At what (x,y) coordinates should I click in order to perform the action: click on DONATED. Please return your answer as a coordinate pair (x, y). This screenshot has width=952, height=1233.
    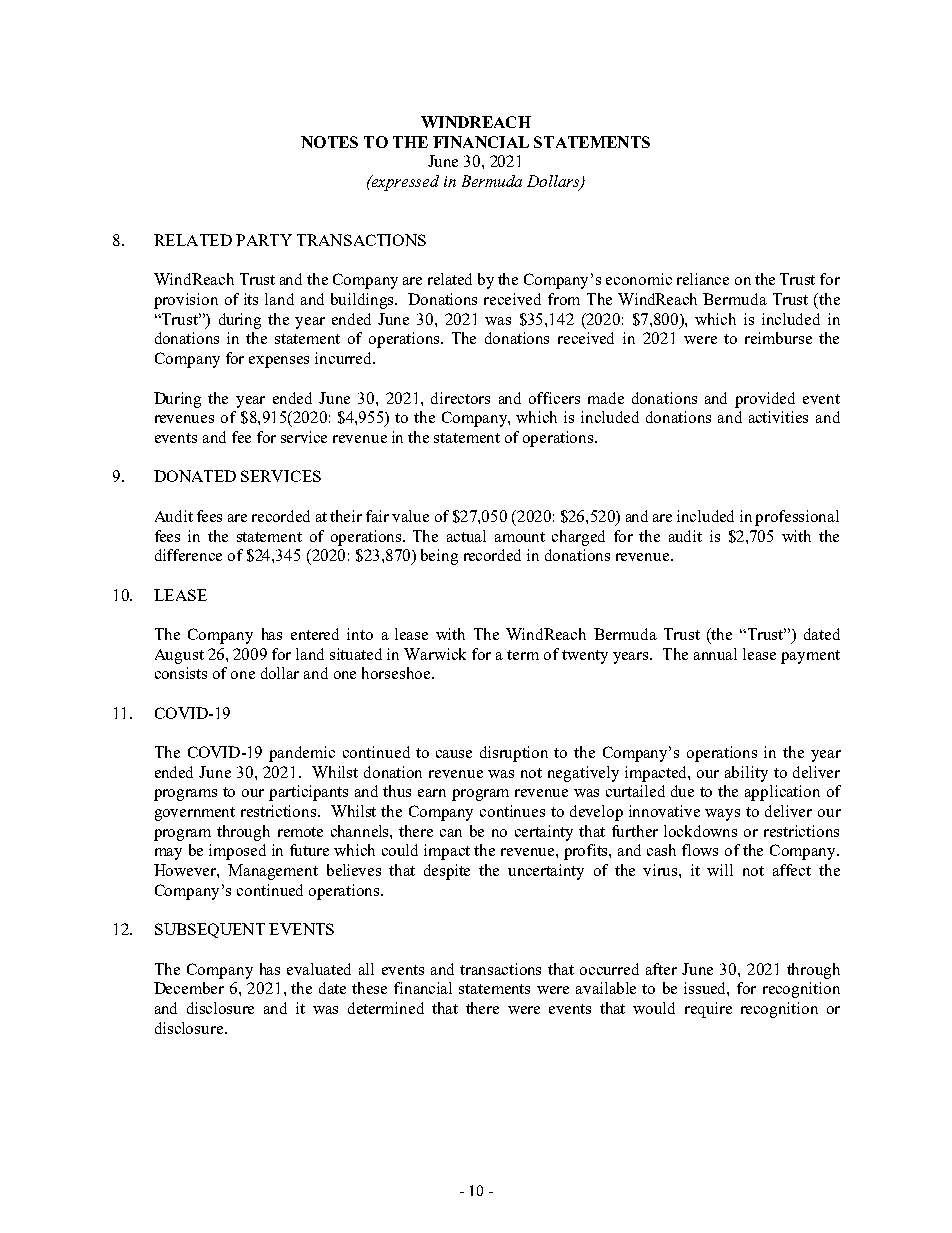
    Looking at the image, I should click on (195, 476).
